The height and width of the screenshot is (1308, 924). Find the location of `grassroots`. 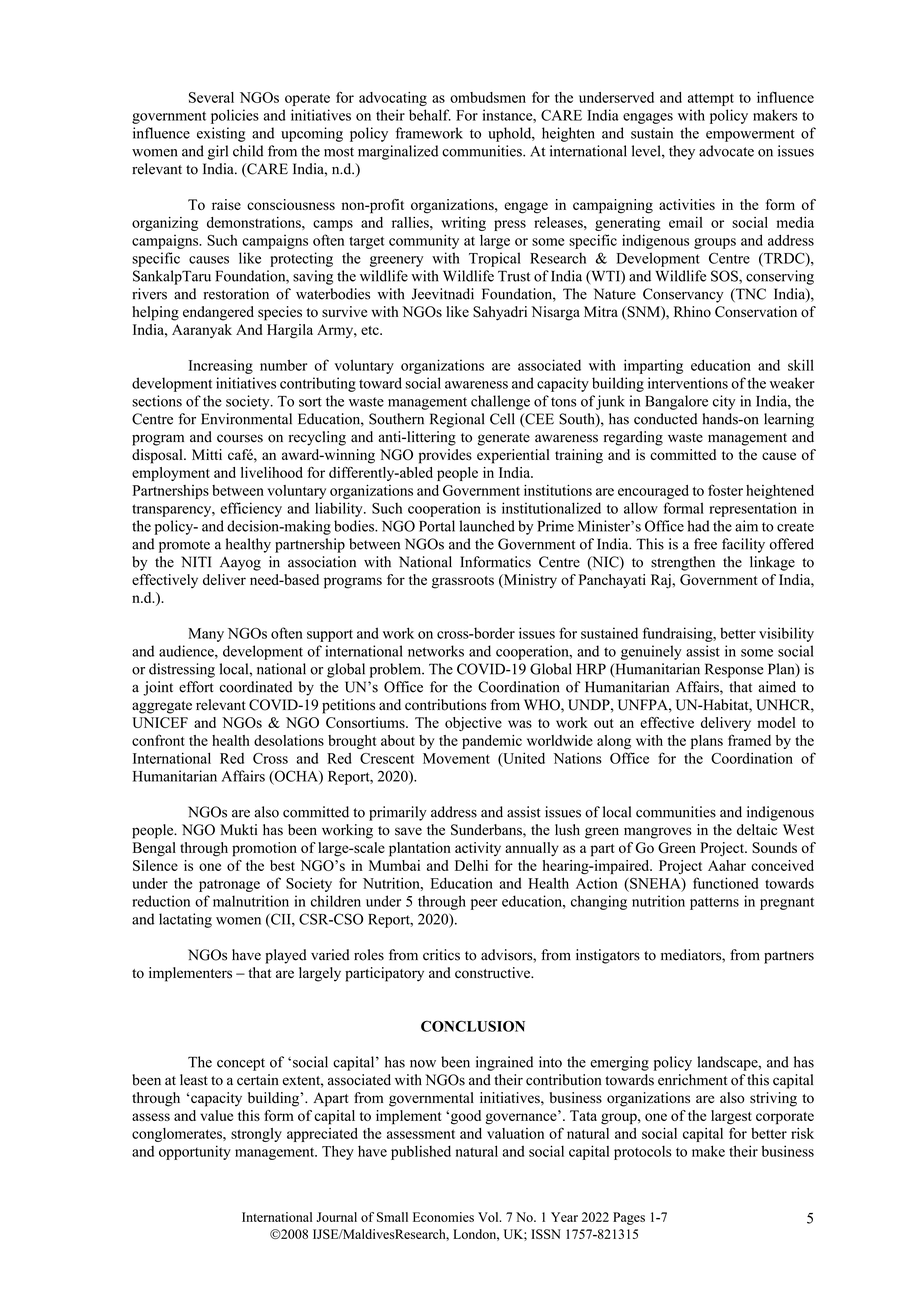

grassroots is located at coordinates (463, 582).
